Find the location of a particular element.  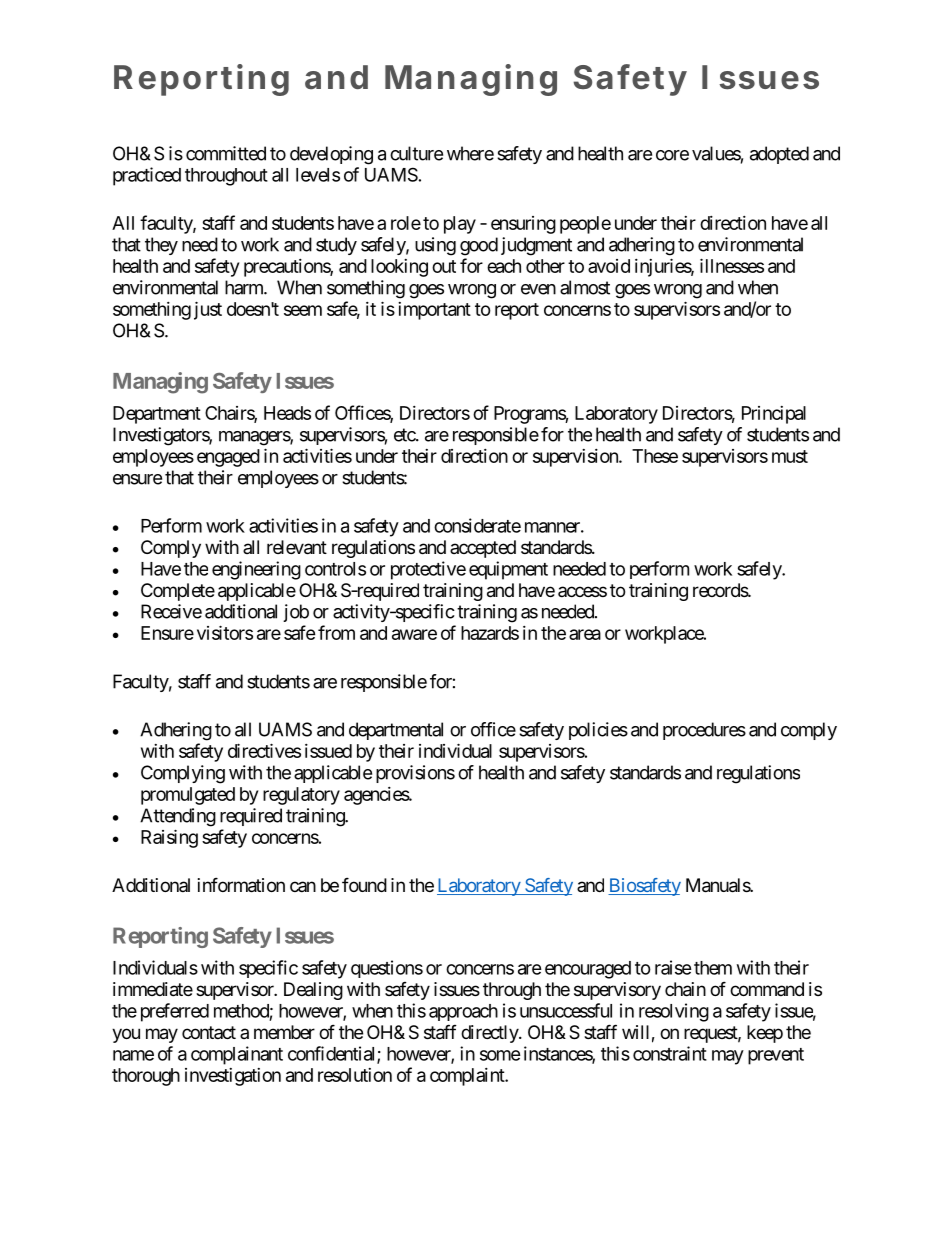

directly is located at coordinates (490, 1034).
